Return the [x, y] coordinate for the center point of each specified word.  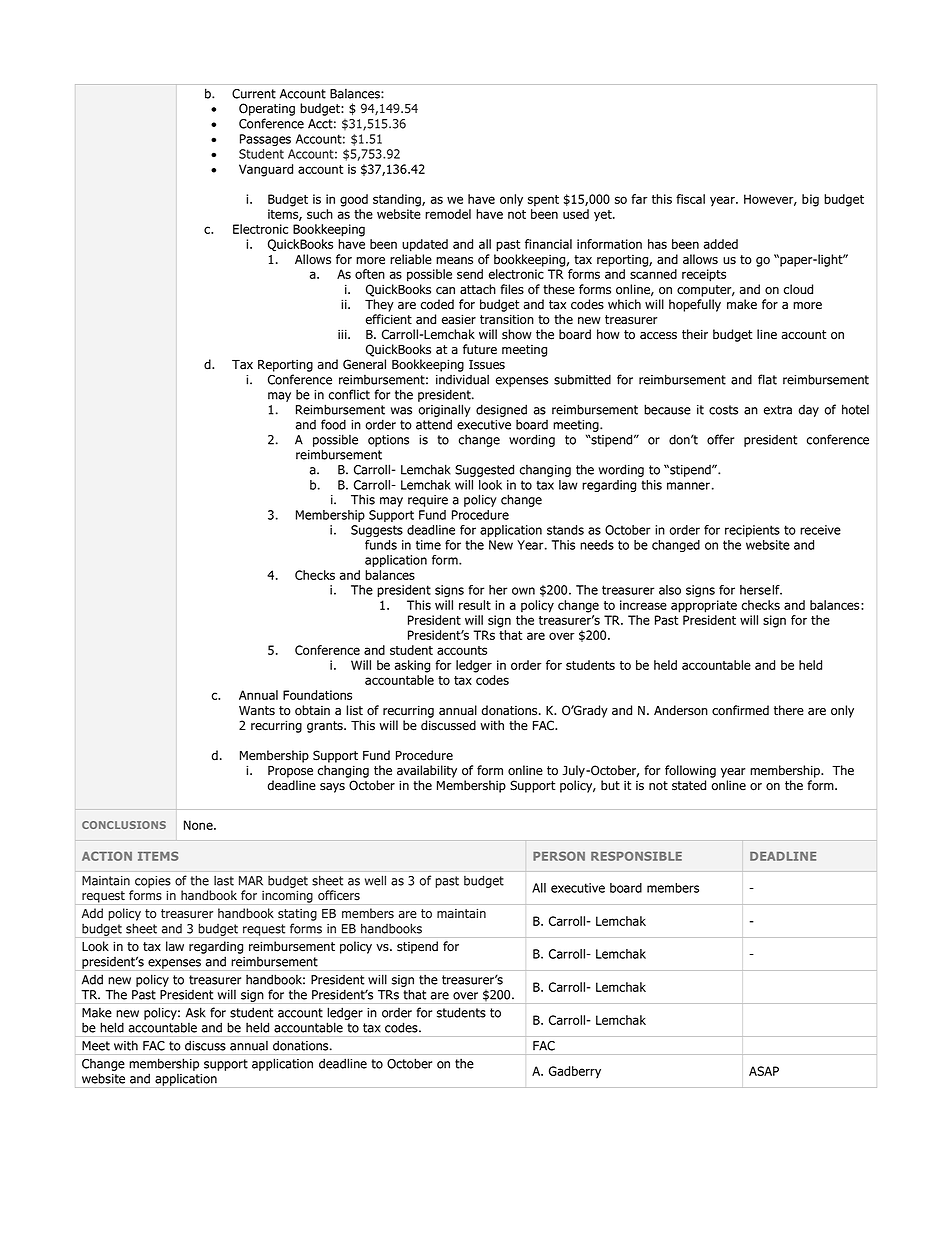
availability [427, 771]
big [810, 200]
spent [543, 201]
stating [297, 915]
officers [339, 895]
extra [778, 410]
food [333, 424]
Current [254, 94]
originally [445, 410]
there [789, 710]
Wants [257, 711]
